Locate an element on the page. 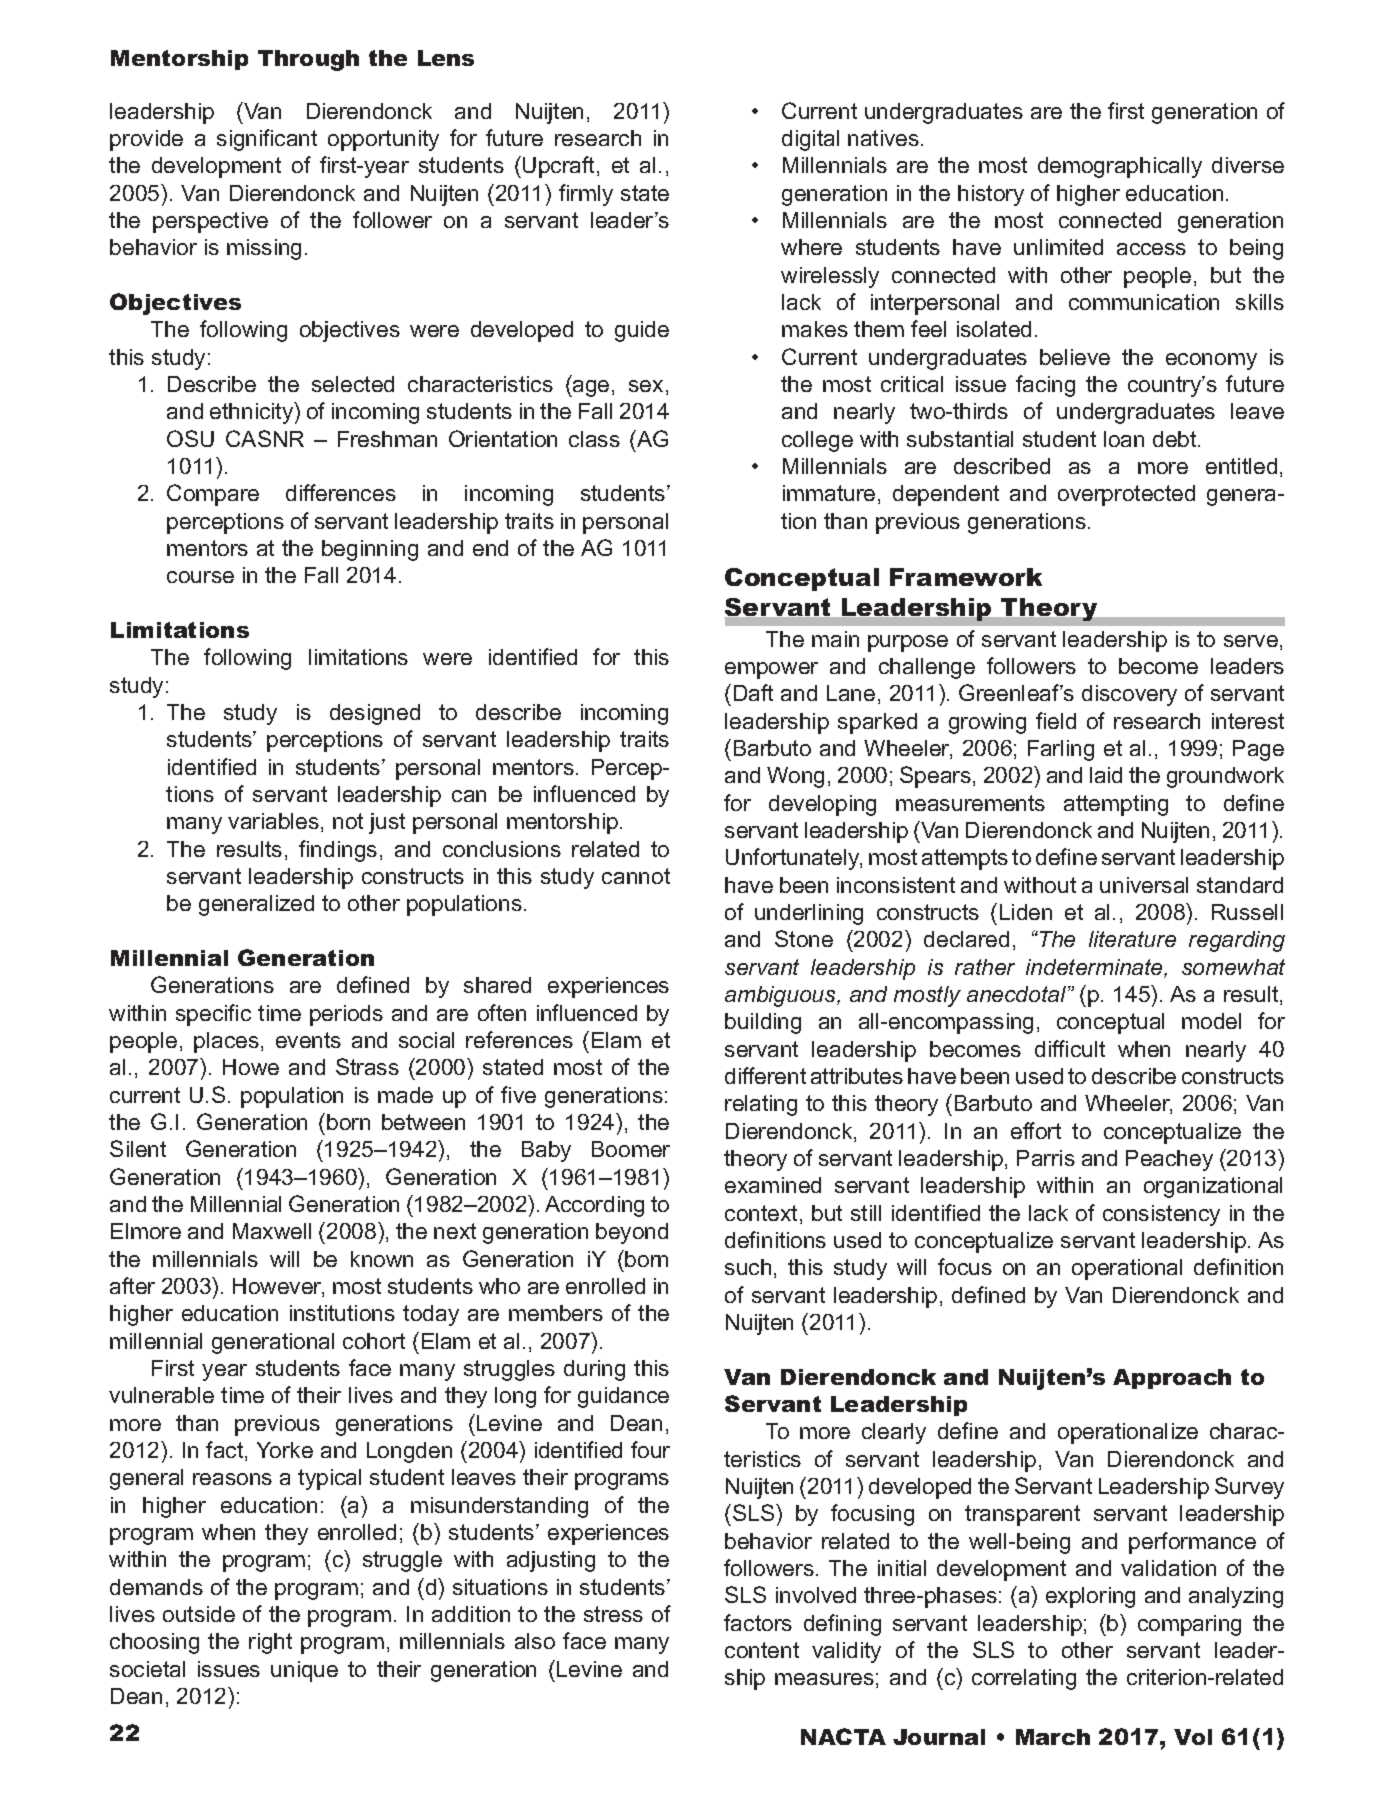  significant is located at coordinates (267, 140).
